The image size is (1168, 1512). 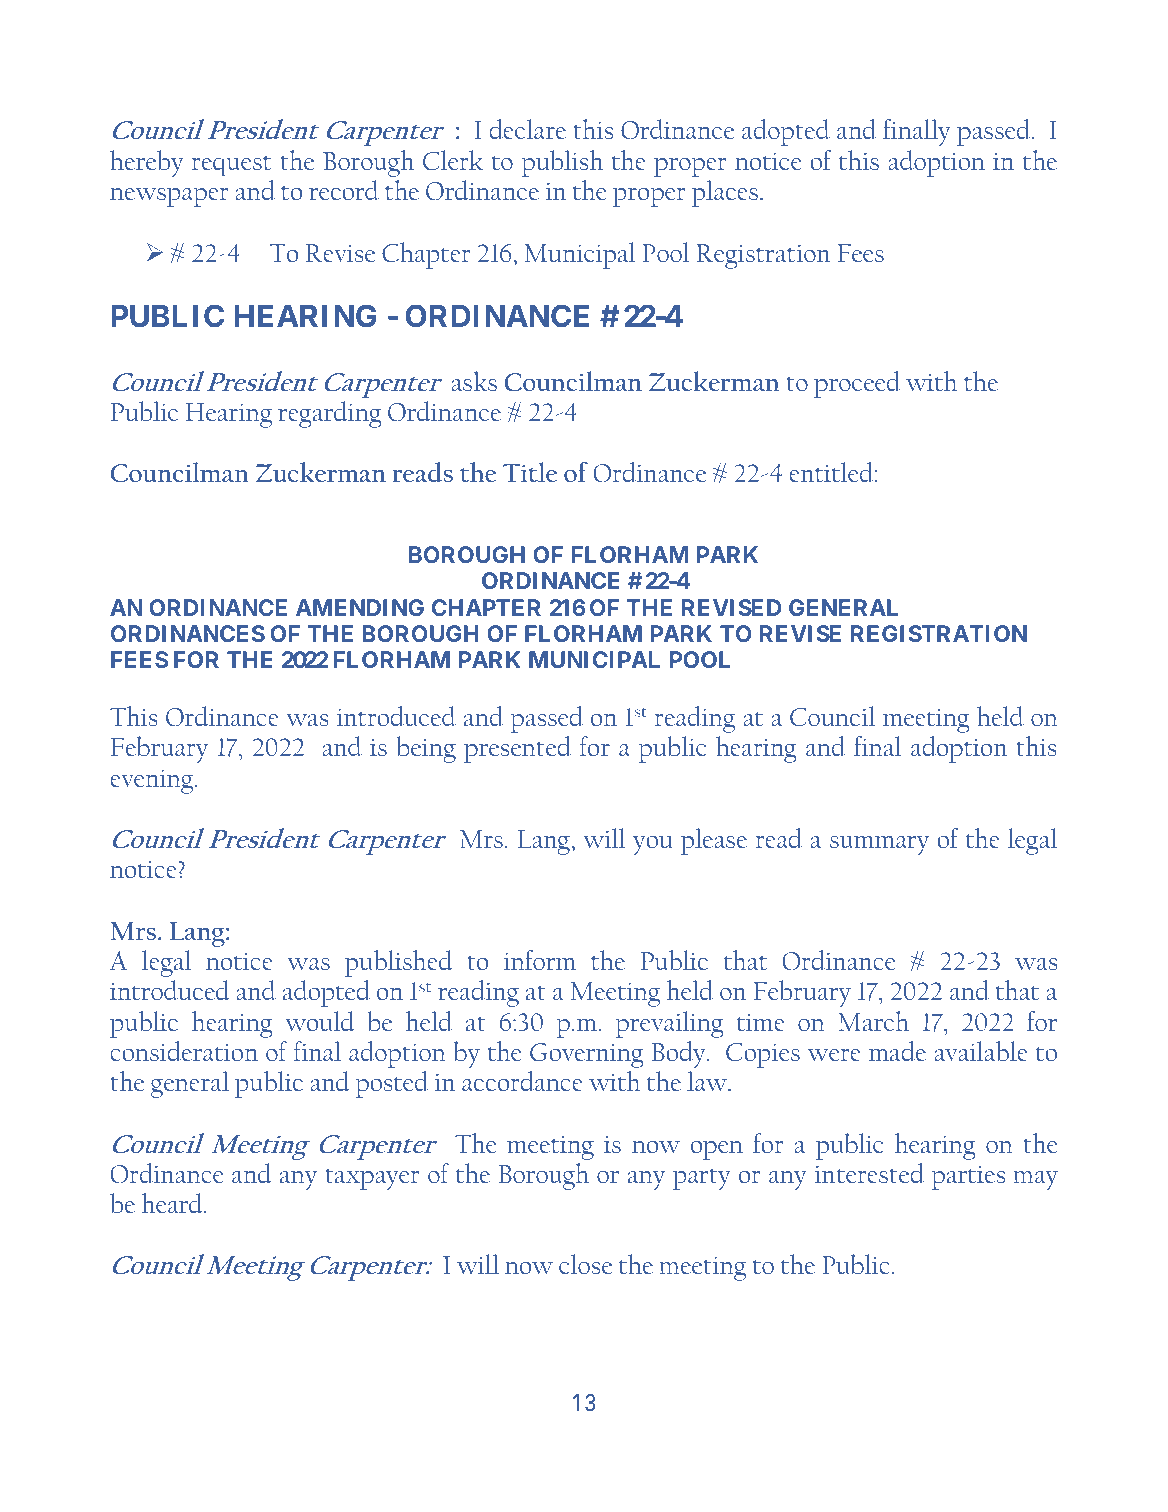 I want to click on request, so click(x=231, y=166).
